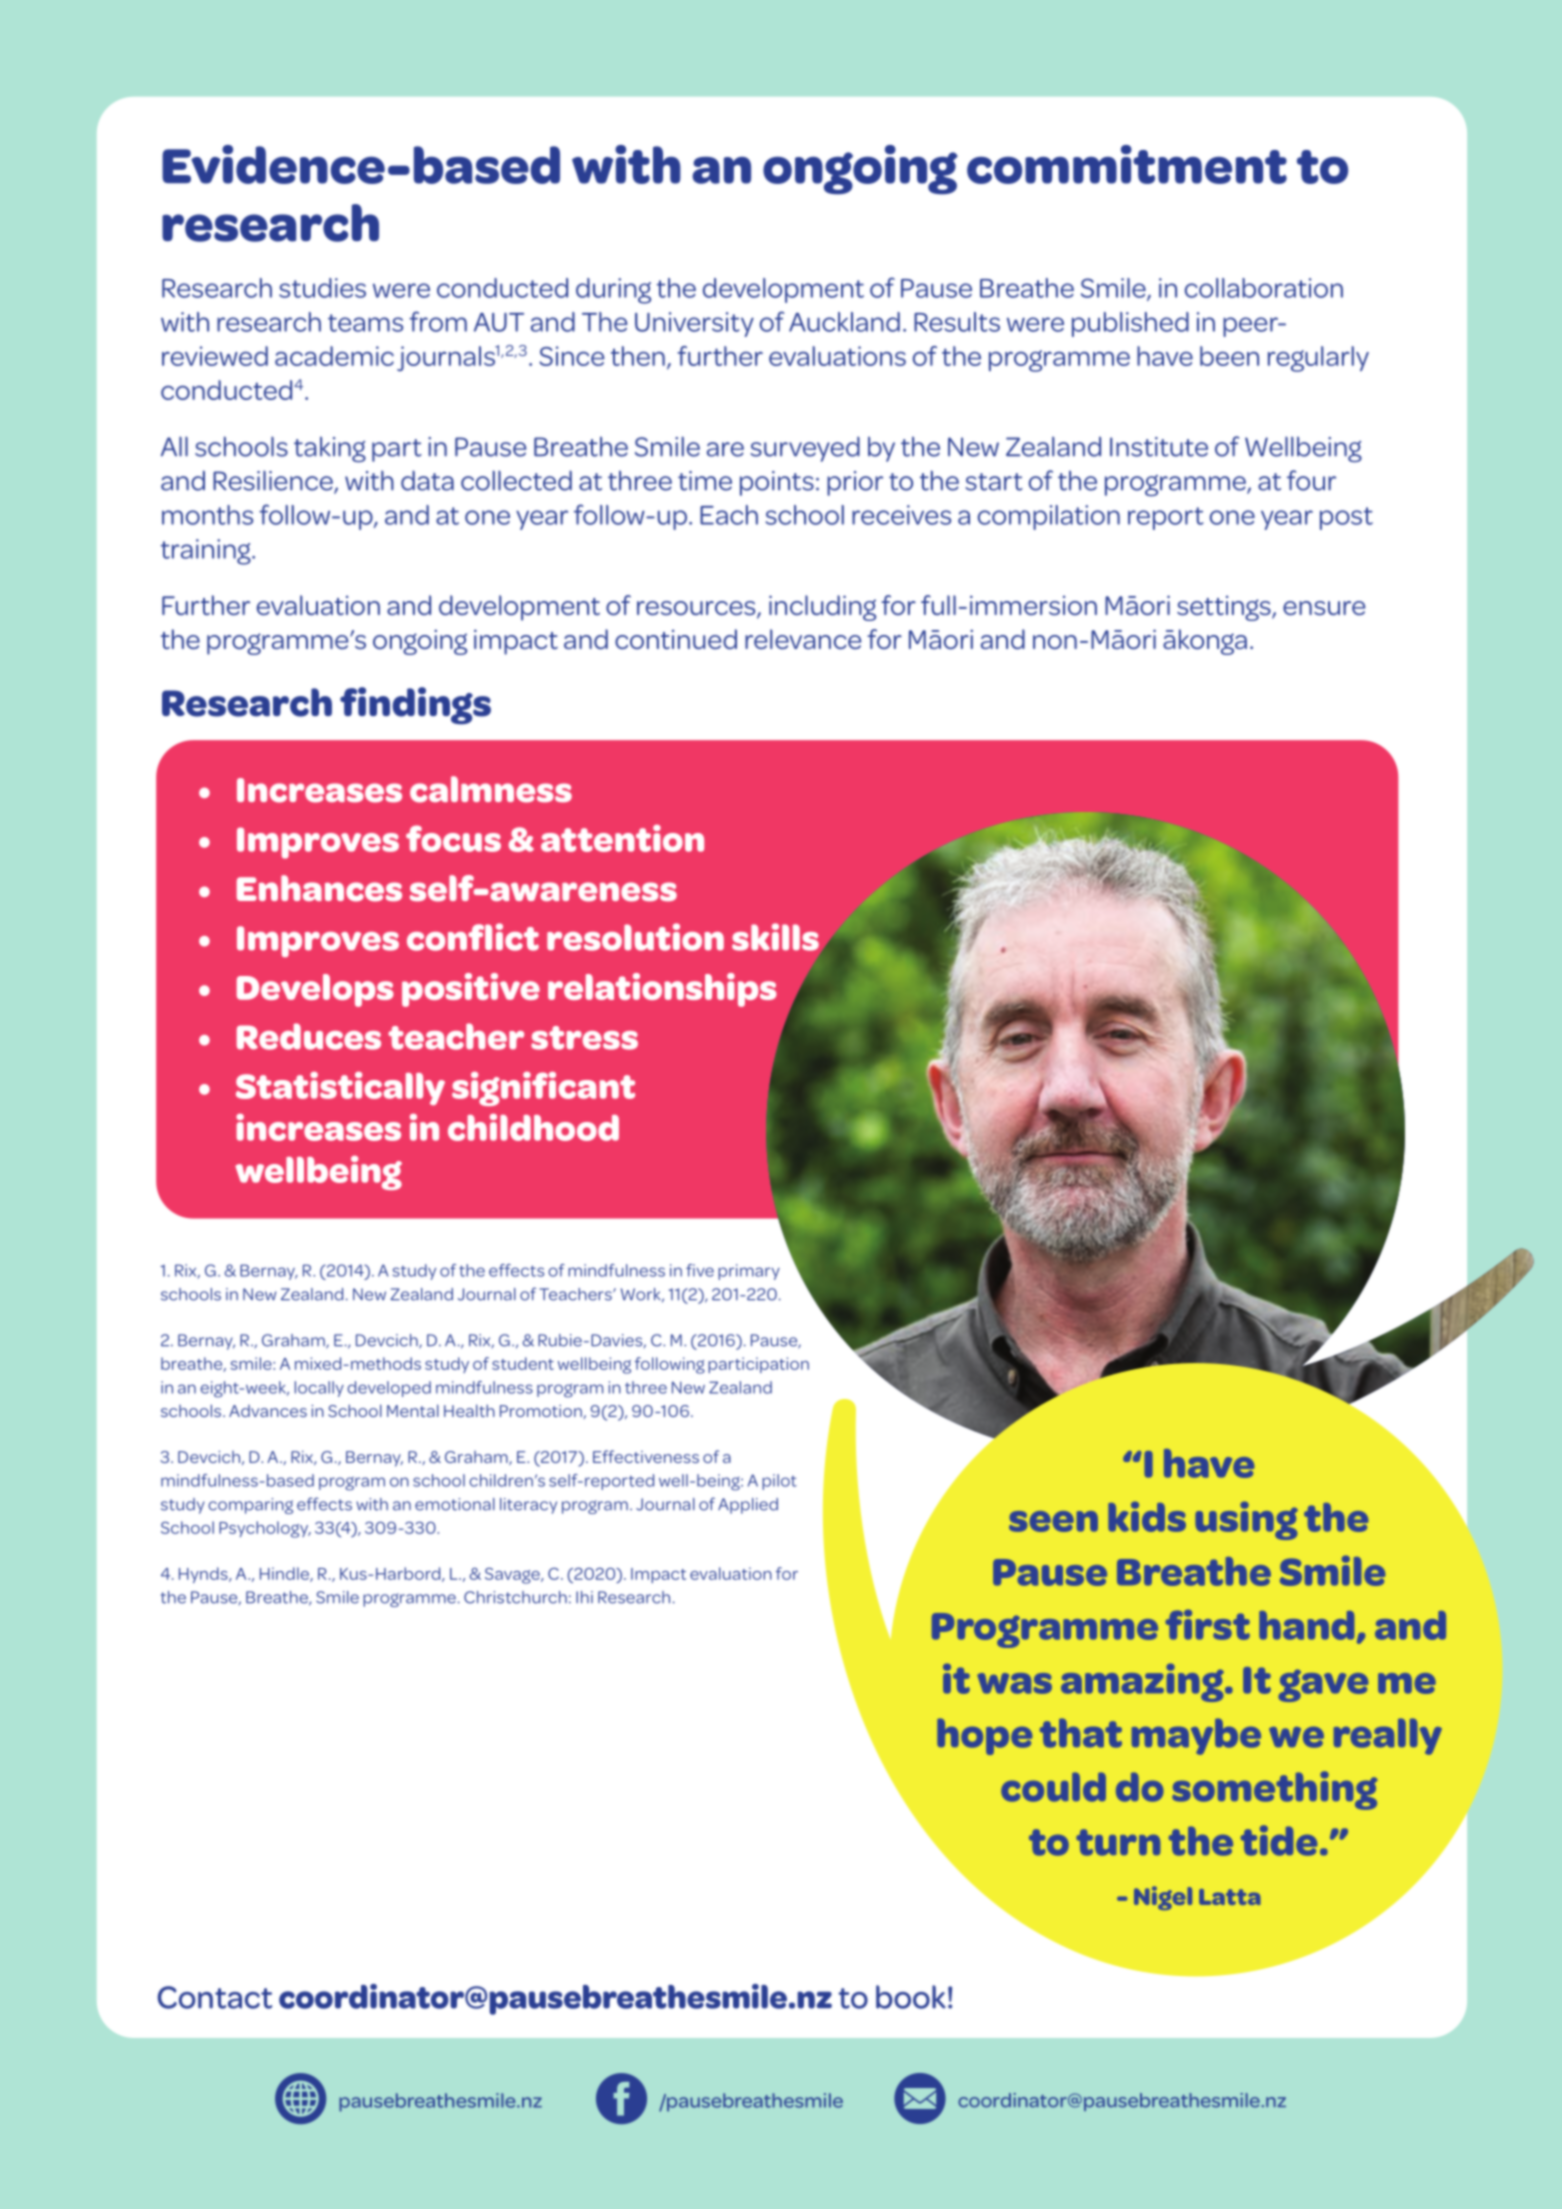 The height and width of the screenshot is (2209, 1562). I want to click on settings, so click(1225, 608).
